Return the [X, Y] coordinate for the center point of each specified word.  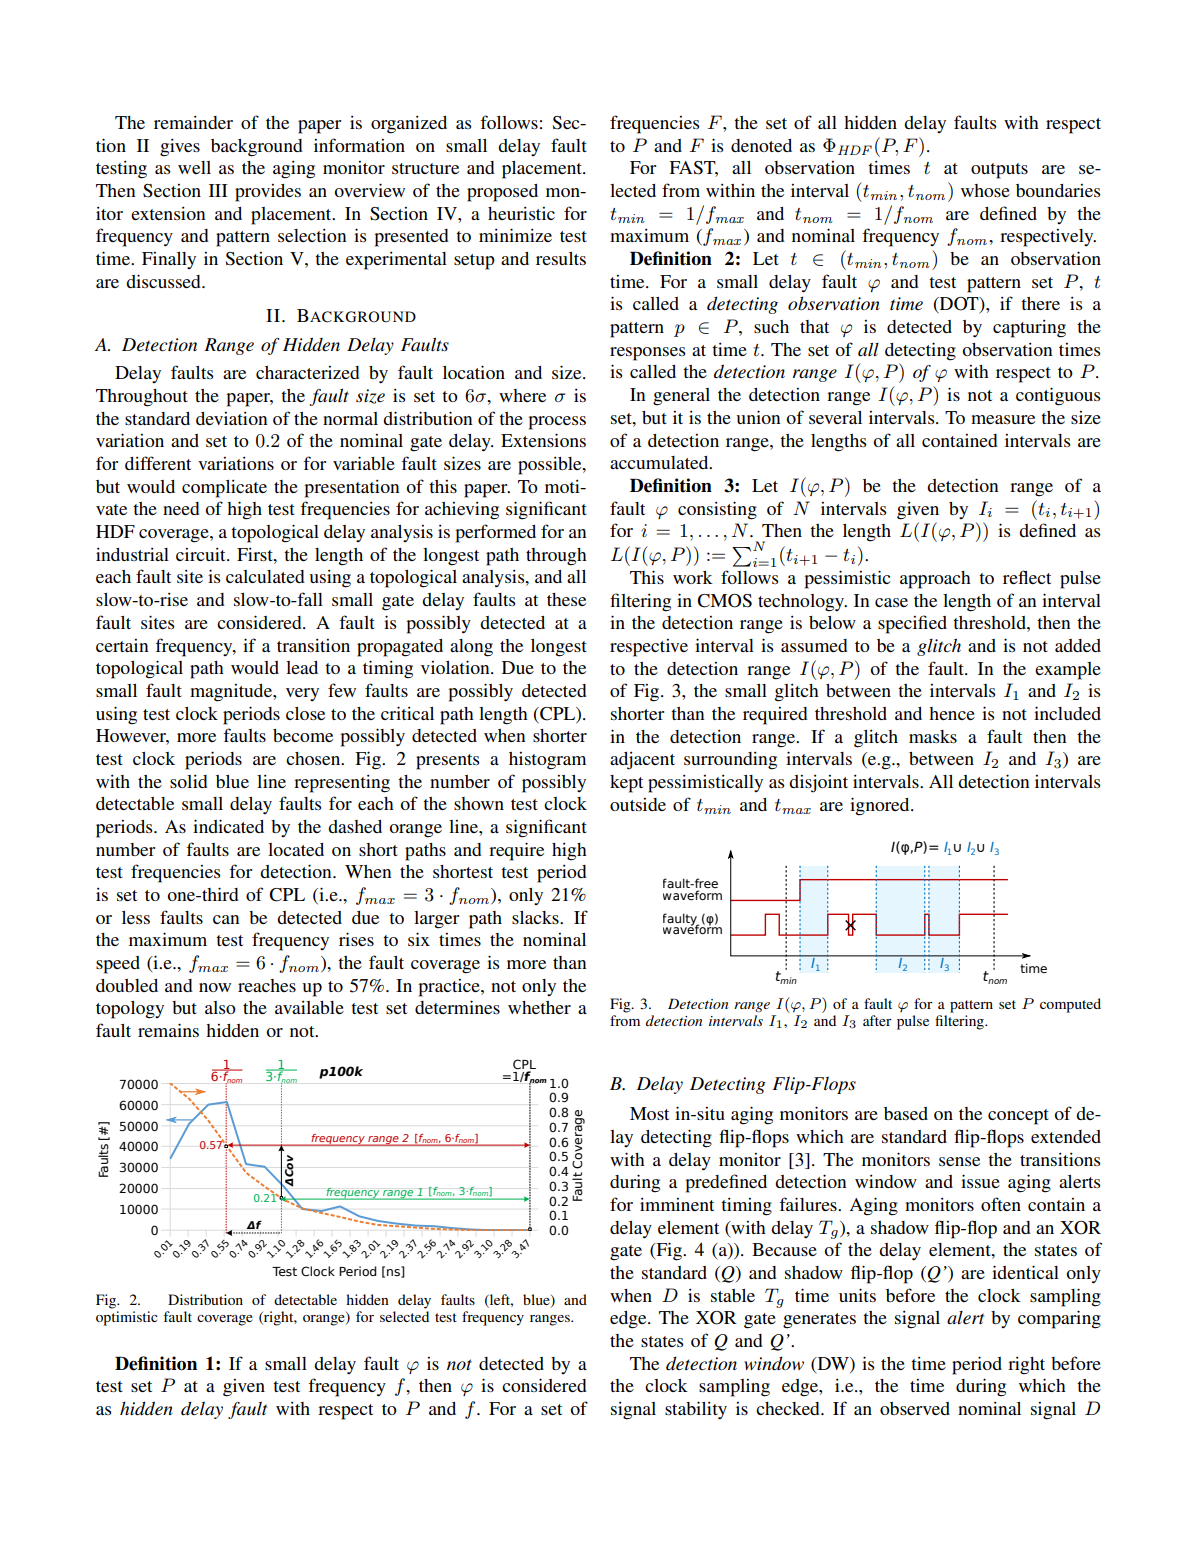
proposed [502, 193]
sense [959, 1161]
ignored [881, 806]
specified [912, 624]
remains [168, 1030]
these [566, 599]
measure [1003, 419]
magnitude [232, 693]
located [296, 849]
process [557, 423]
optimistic [127, 1318]
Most [649, 1113]
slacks [536, 917]
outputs [999, 171]
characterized [308, 372]
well [194, 167]
